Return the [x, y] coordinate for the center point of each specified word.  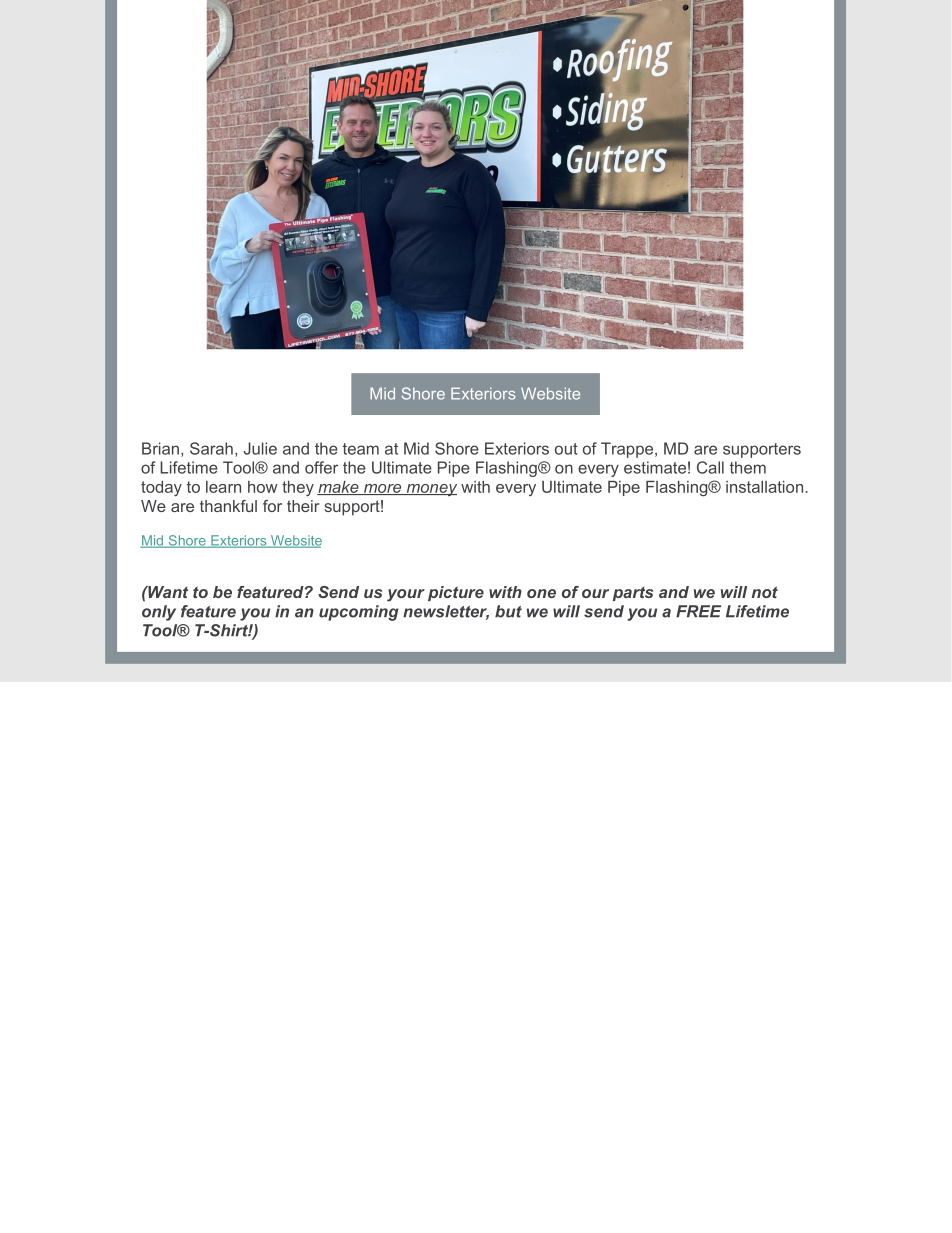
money [430, 490]
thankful [228, 506]
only [159, 613]
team [361, 449]
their [303, 506]
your [406, 595]
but [508, 611]
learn [223, 487]
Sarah [211, 448]
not [765, 592]
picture [456, 593]
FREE [698, 611]
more [382, 489]
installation [764, 487]
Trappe [628, 450]
